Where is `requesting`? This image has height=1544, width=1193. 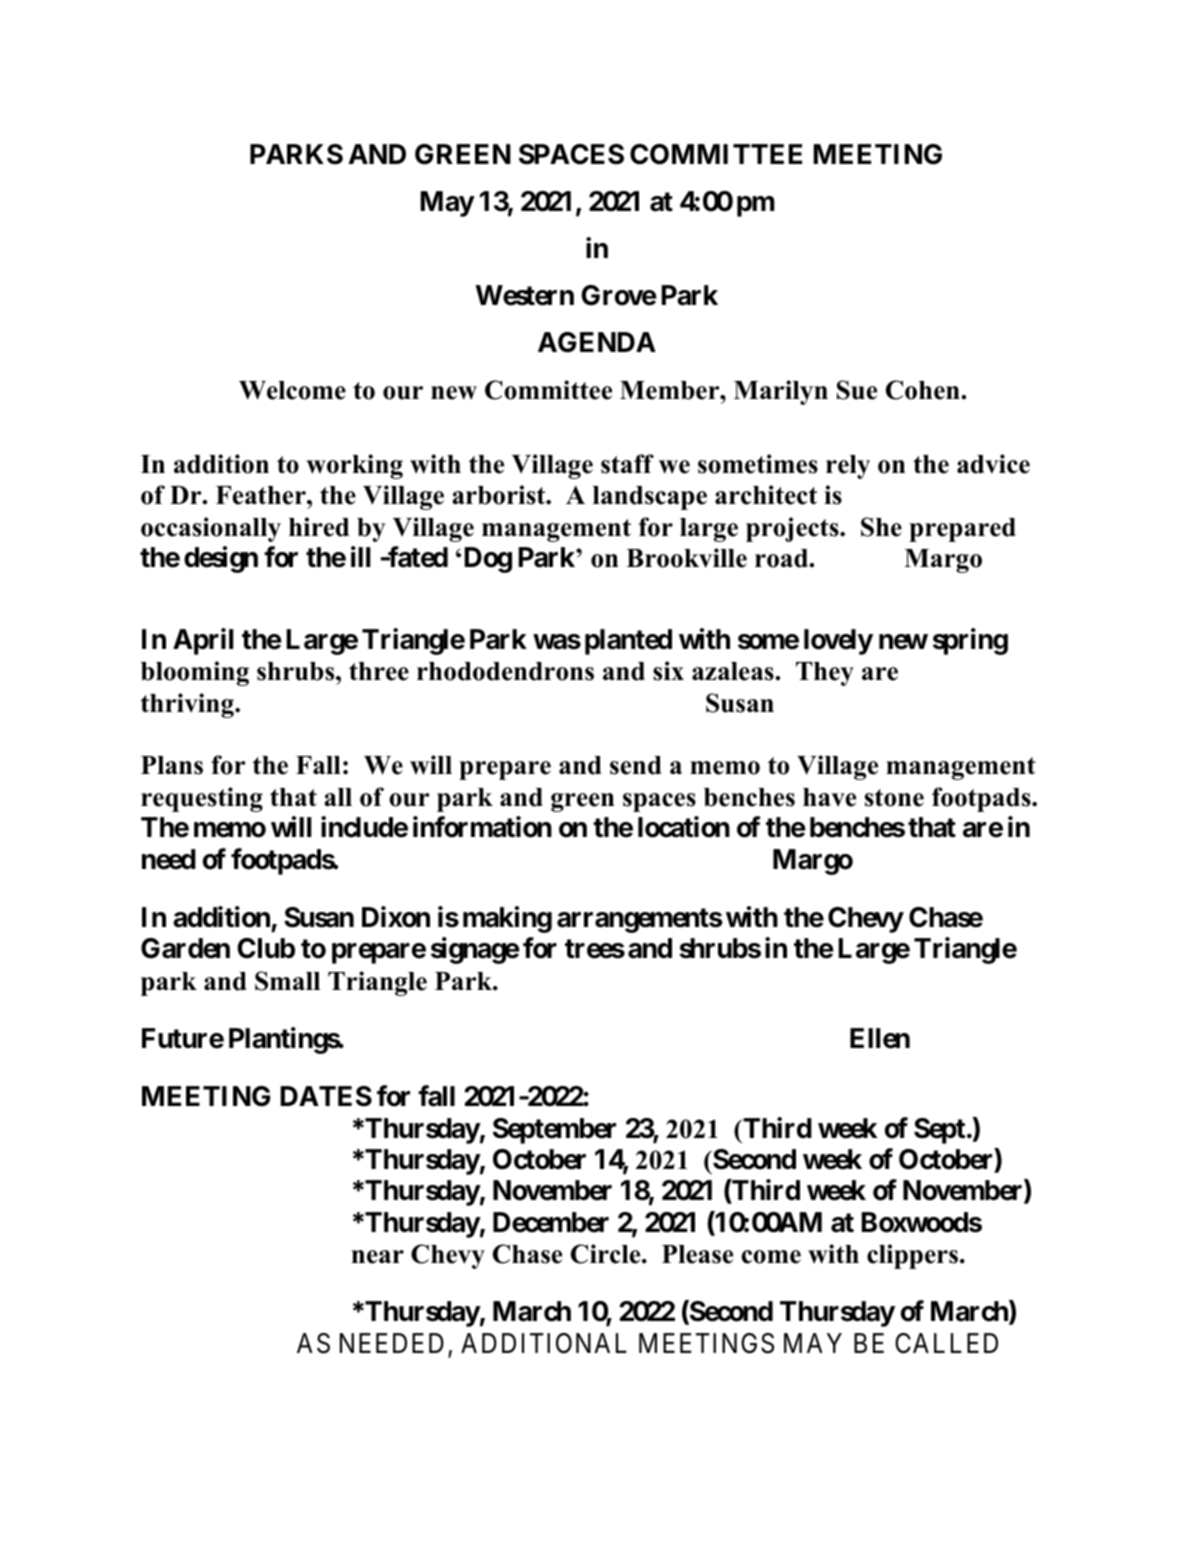
requesting is located at coordinates (202, 799).
